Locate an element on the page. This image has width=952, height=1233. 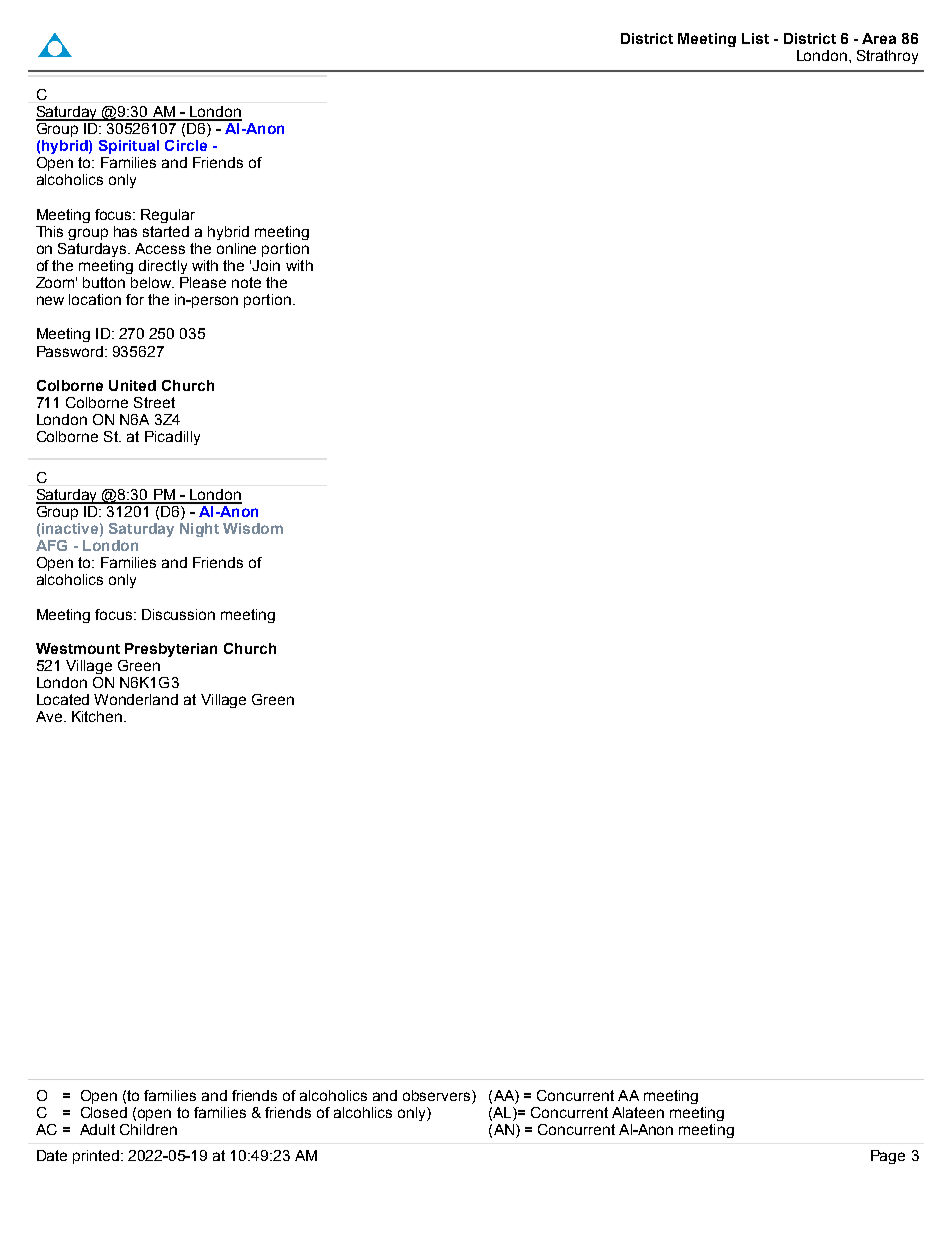
Children is located at coordinates (148, 1129).
